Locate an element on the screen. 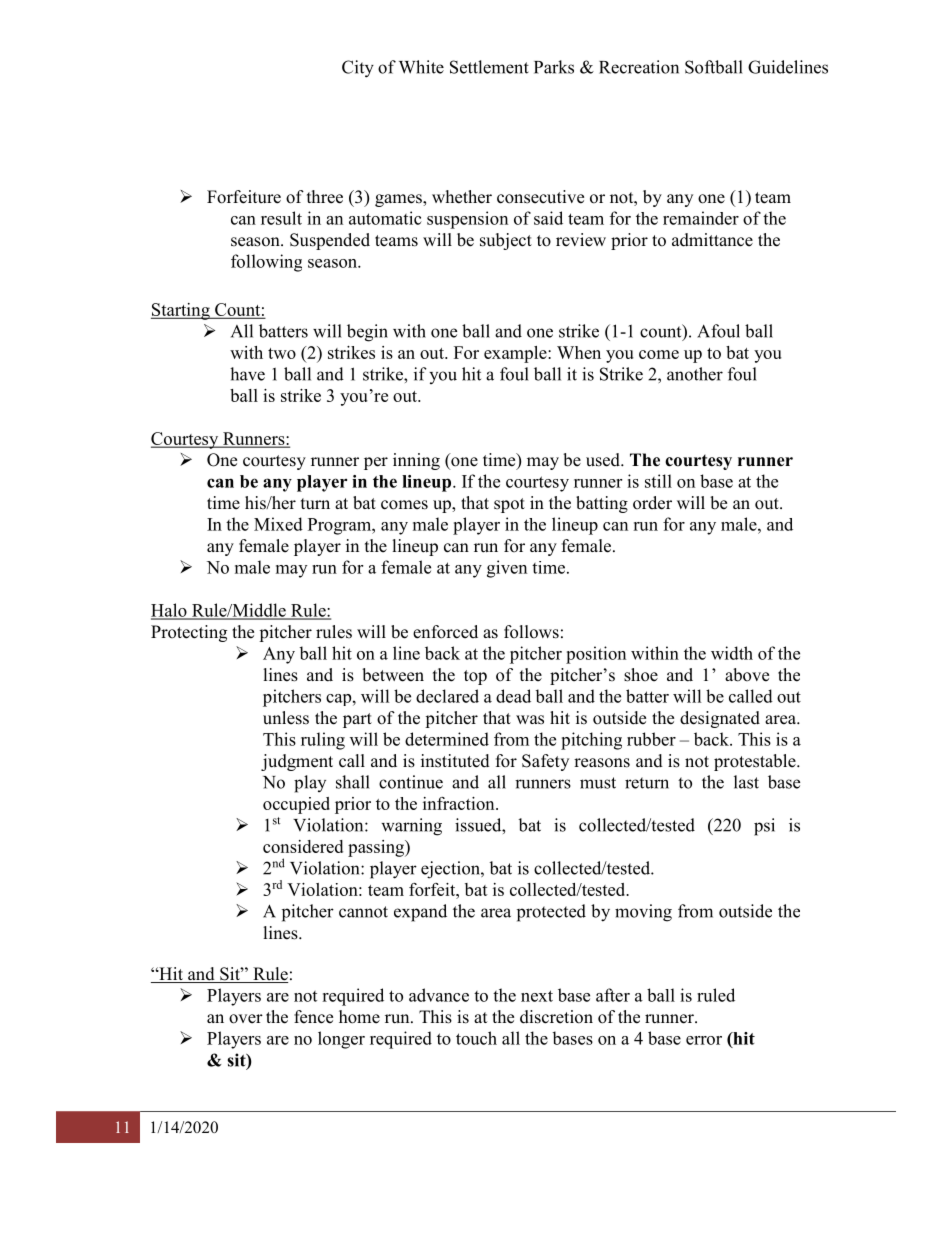  Mixed is located at coordinates (278, 524).
